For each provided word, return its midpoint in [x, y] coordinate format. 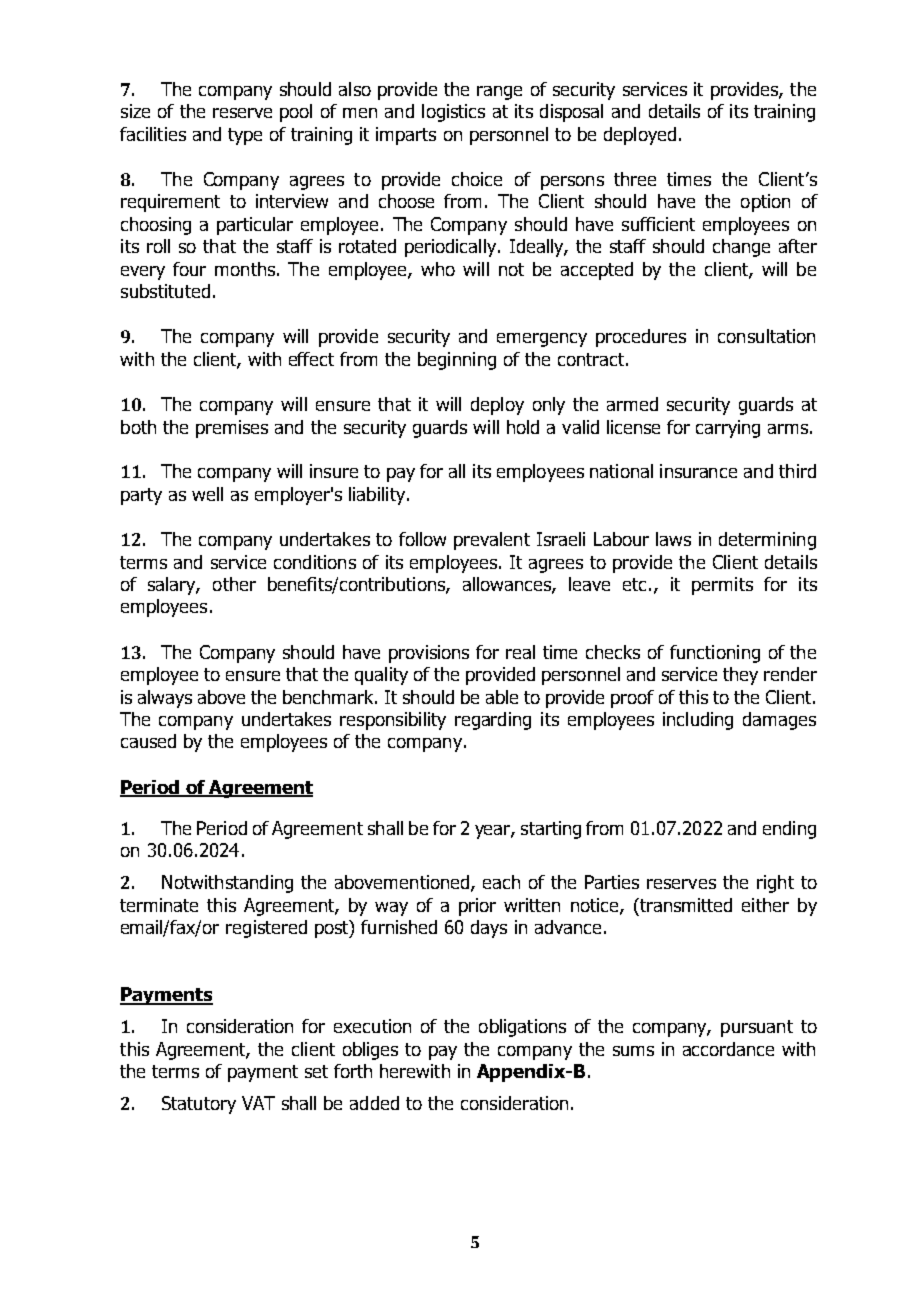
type [245, 136]
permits [722, 586]
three [635, 179]
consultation [766, 336]
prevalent [492, 541]
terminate [159, 905]
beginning [457, 361]
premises [232, 429]
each [501, 882]
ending [789, 830]
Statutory [199, 1105]
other [234, 584]
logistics [453, 113]
